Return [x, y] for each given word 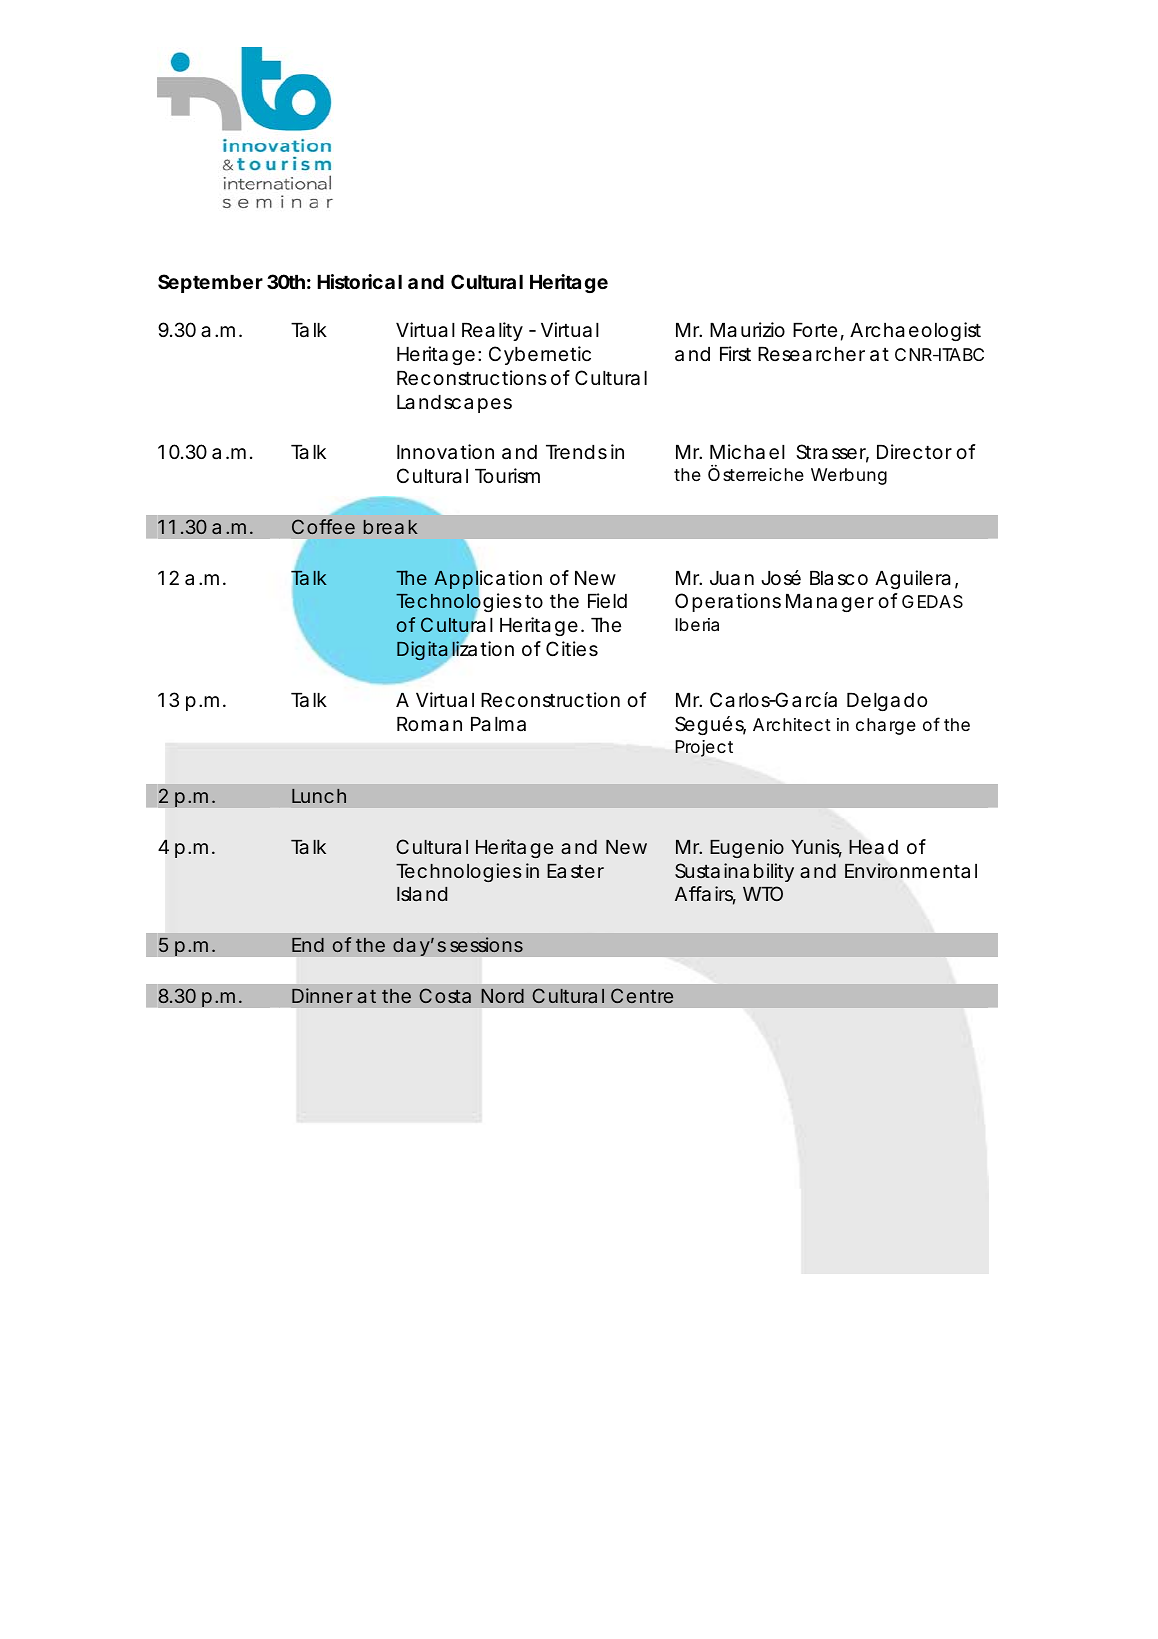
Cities [572, 649]
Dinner [322, 995]
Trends [576, 452]
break [391, 527]
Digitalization [455, 651]
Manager [830, 603]
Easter [575, 871]
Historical [359, 281]
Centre [642, 995]
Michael [747, 452]
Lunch [319, 796]
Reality [492, 331]
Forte [815, 330]
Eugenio [747, 848]
